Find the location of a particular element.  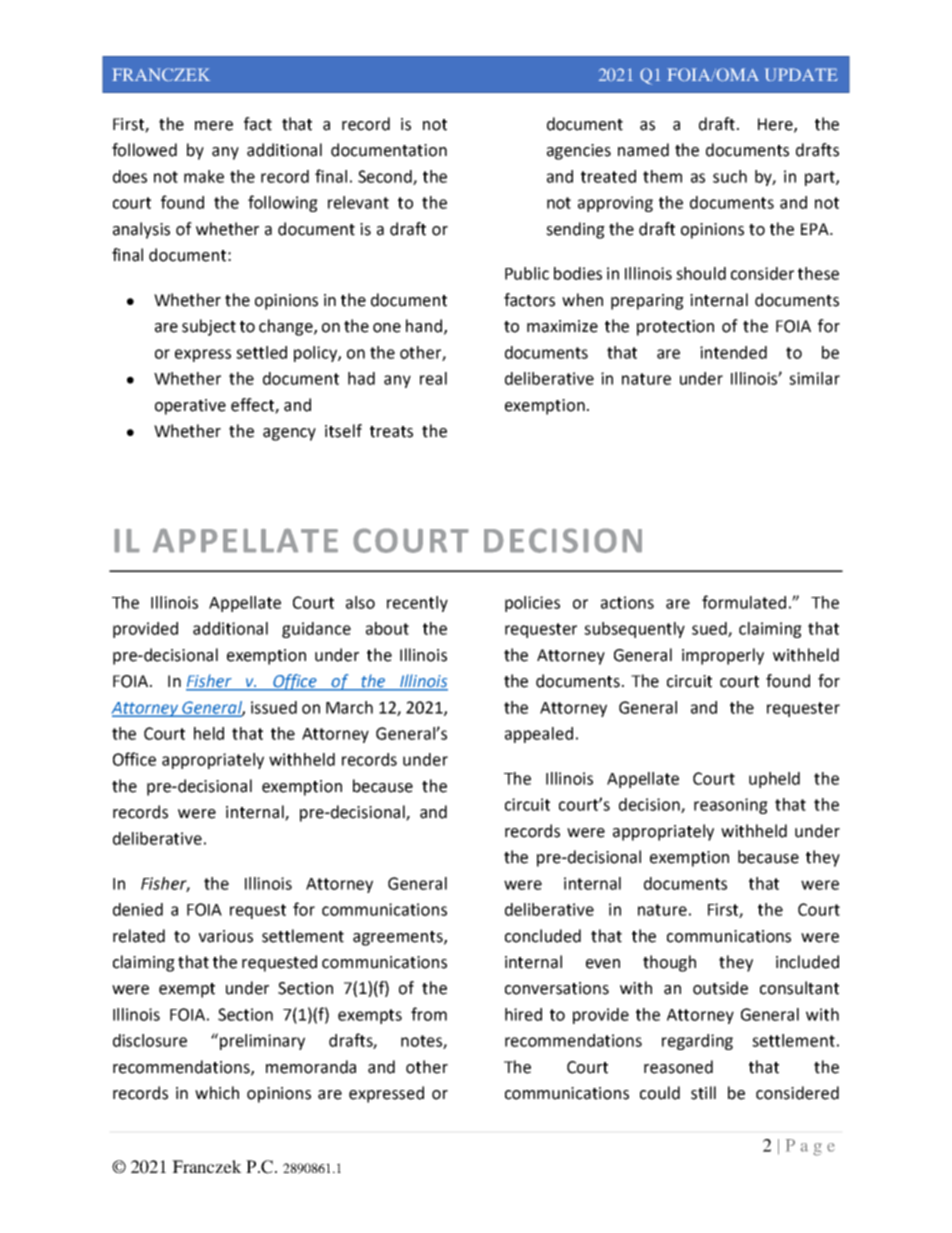

Here is located at coordinates (776, 125).
